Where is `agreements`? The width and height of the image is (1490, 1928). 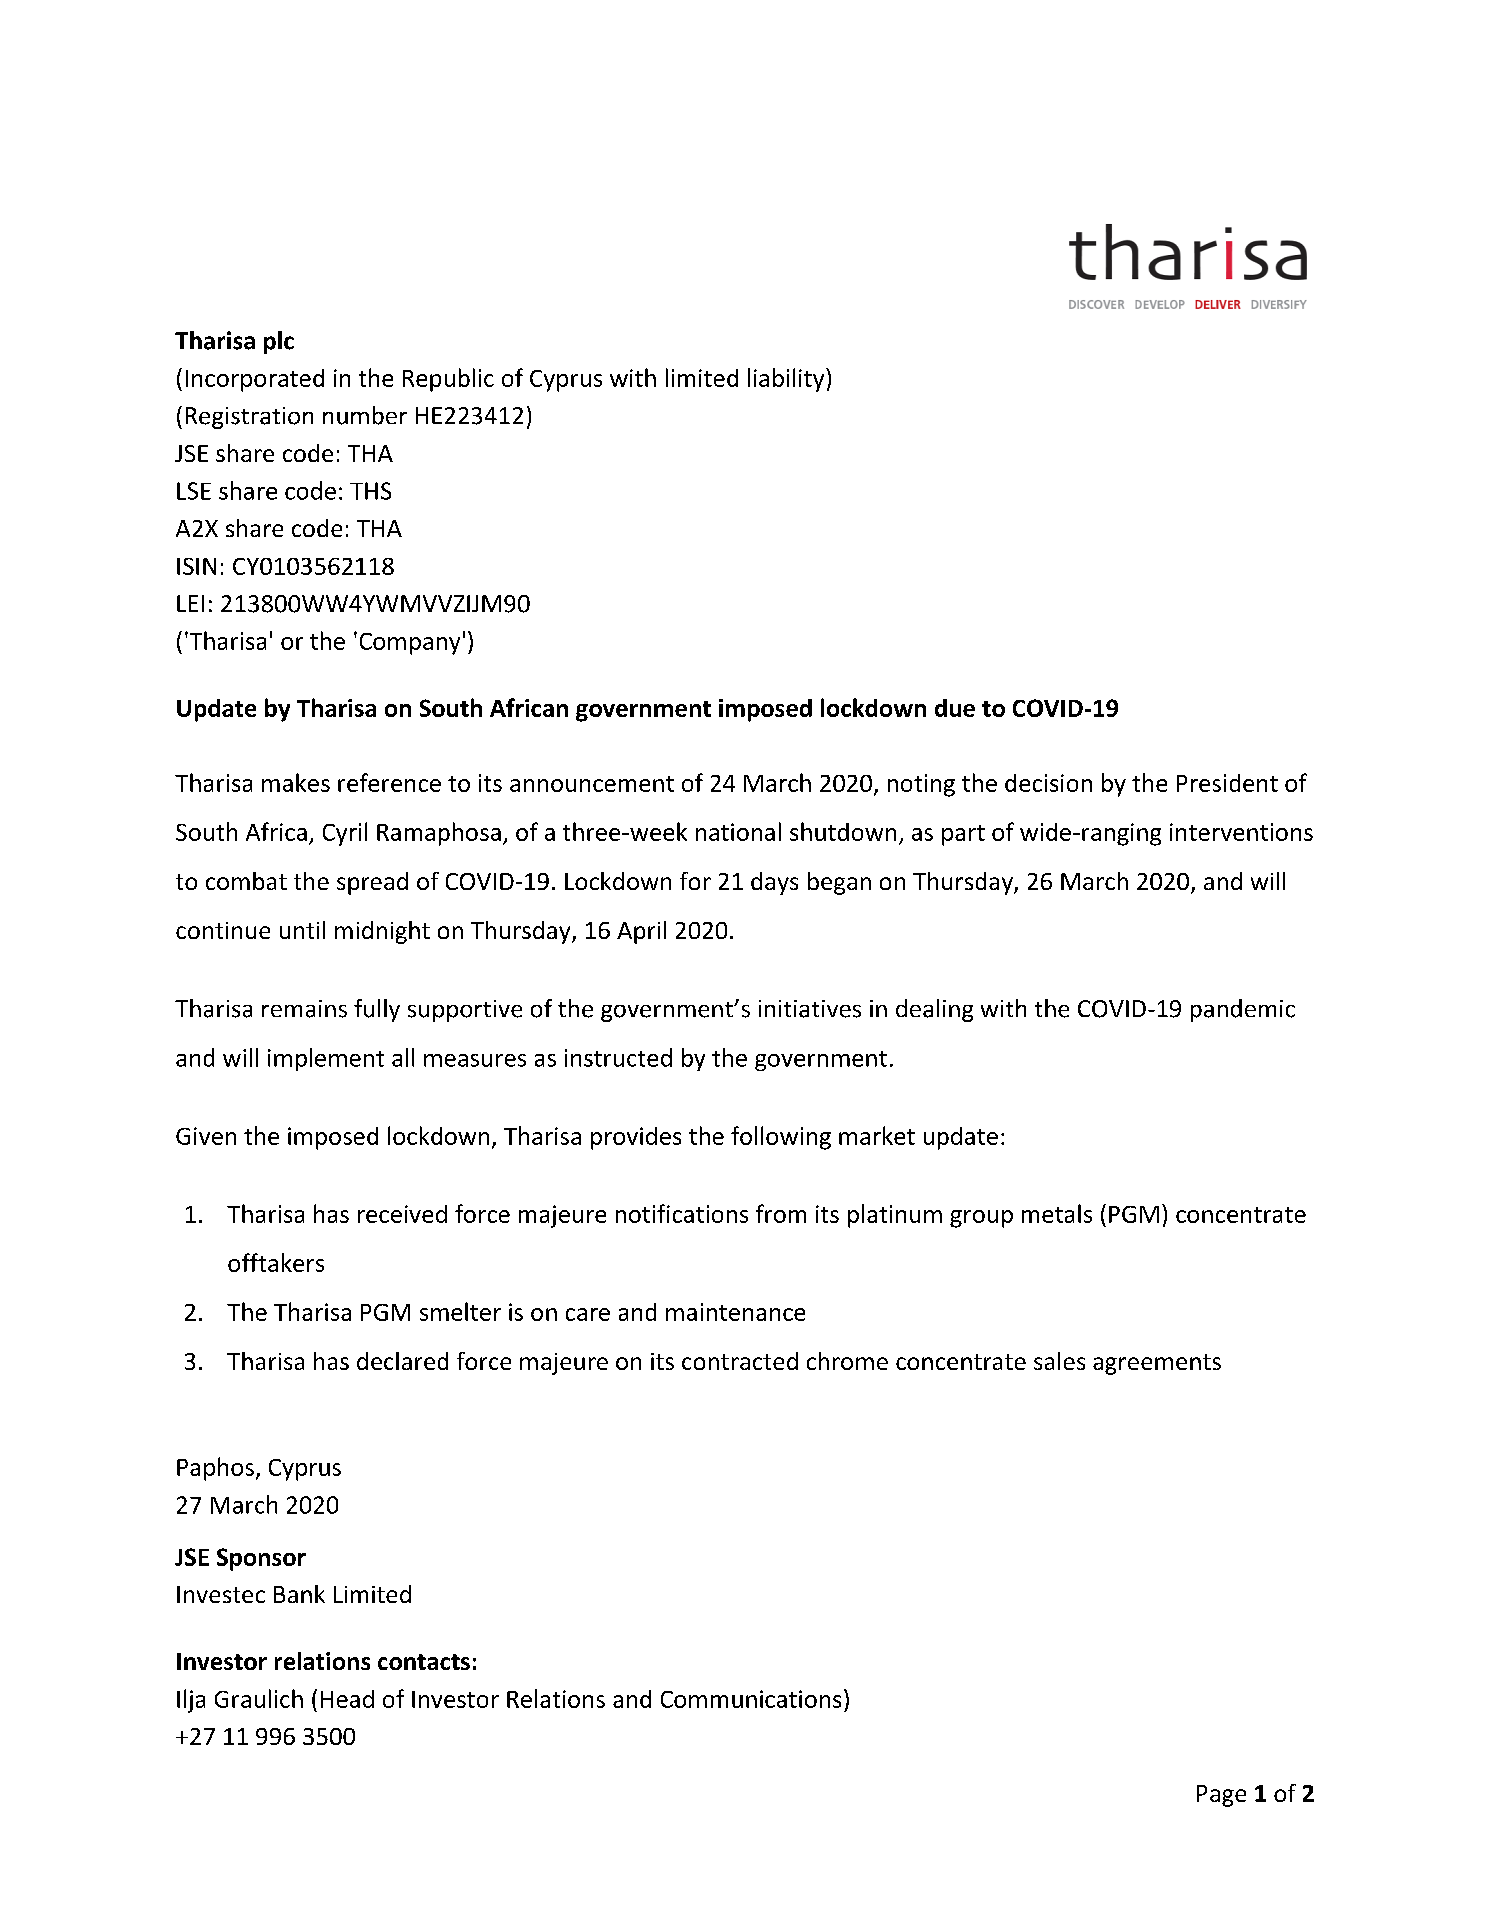 agreements is located at coordinates (1157, 1364).
